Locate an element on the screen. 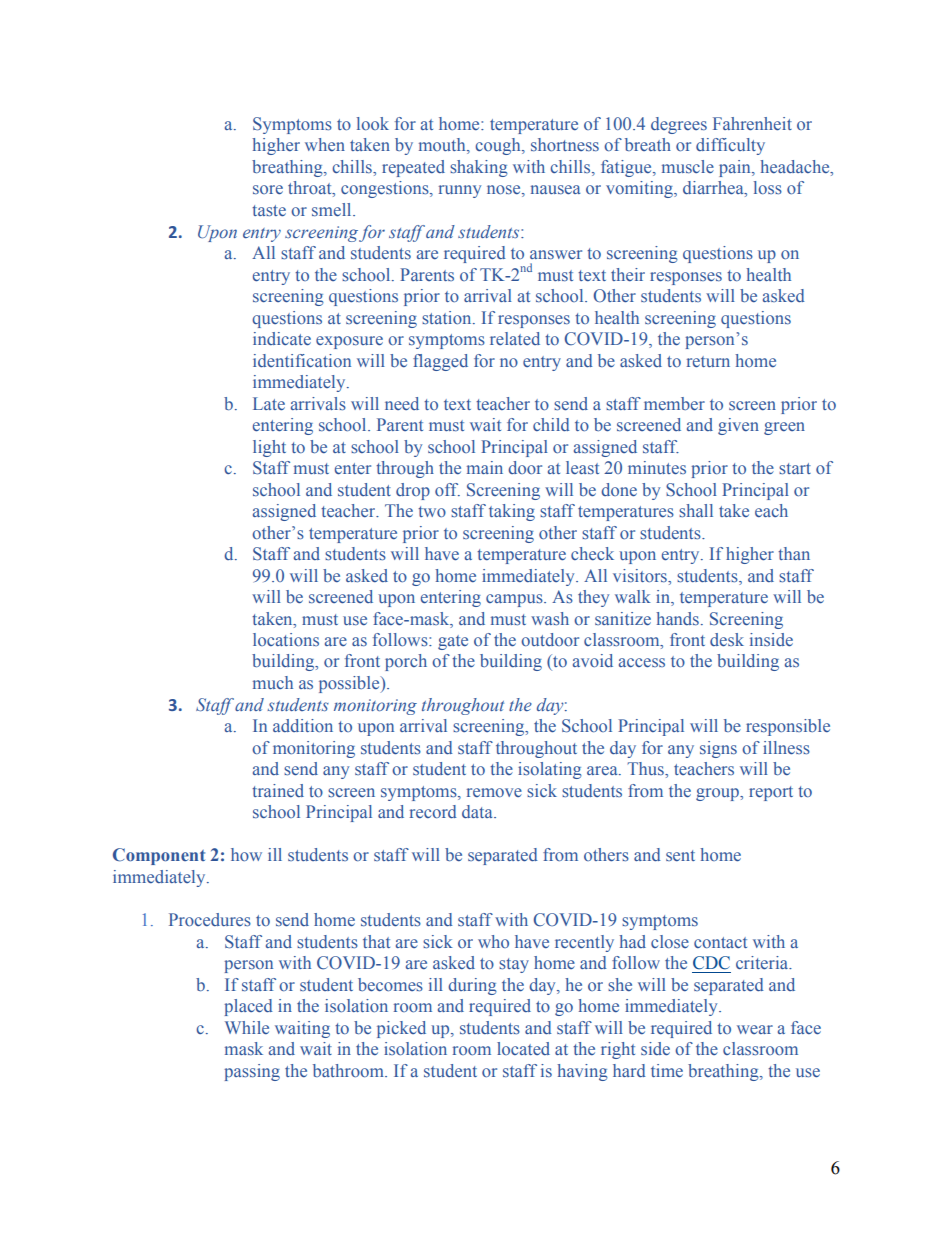  indicate is located at coordinates (282, 338).
